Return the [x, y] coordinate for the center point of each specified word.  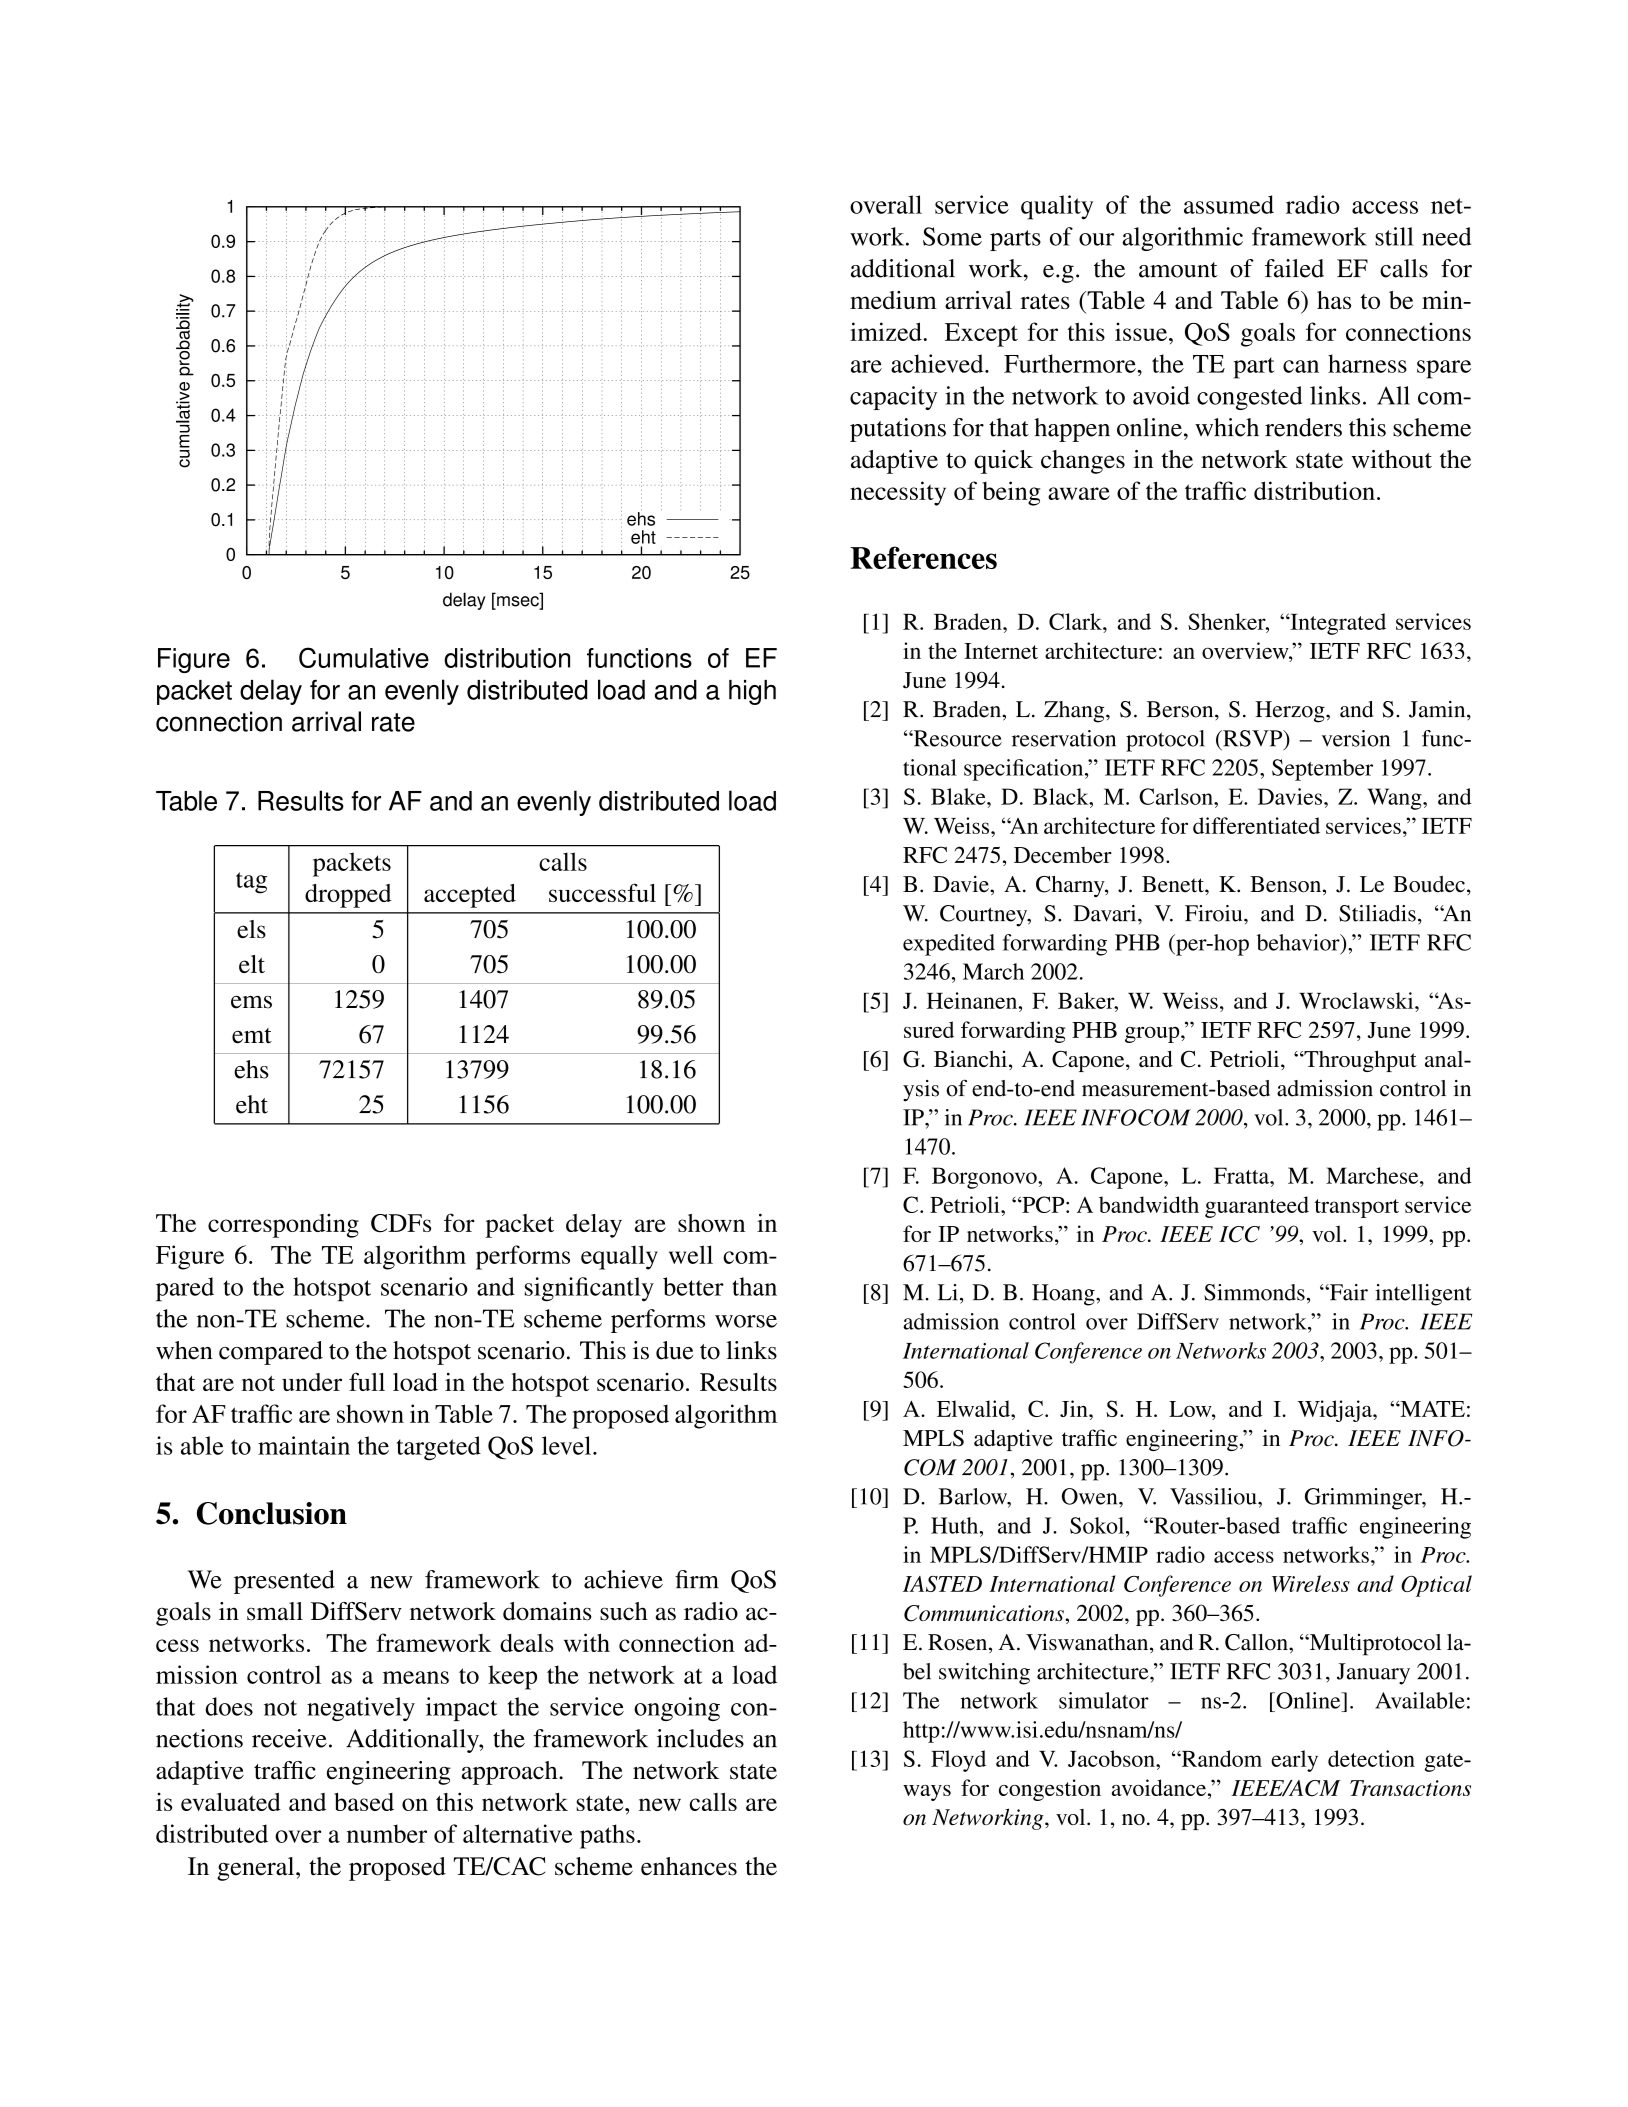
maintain [304, 1445]
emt [252, 1036]
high [752, 692]
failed [1294, 268]
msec [518, 602]
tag [251, 883]
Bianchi [970, 1058]
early [1294, 1761]
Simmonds [1254, 1292]
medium [893, 300]
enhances [689, 1866]
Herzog [1291, 712]
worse [746, 1321]
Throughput [1359, 1061]
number [387, 1833]
